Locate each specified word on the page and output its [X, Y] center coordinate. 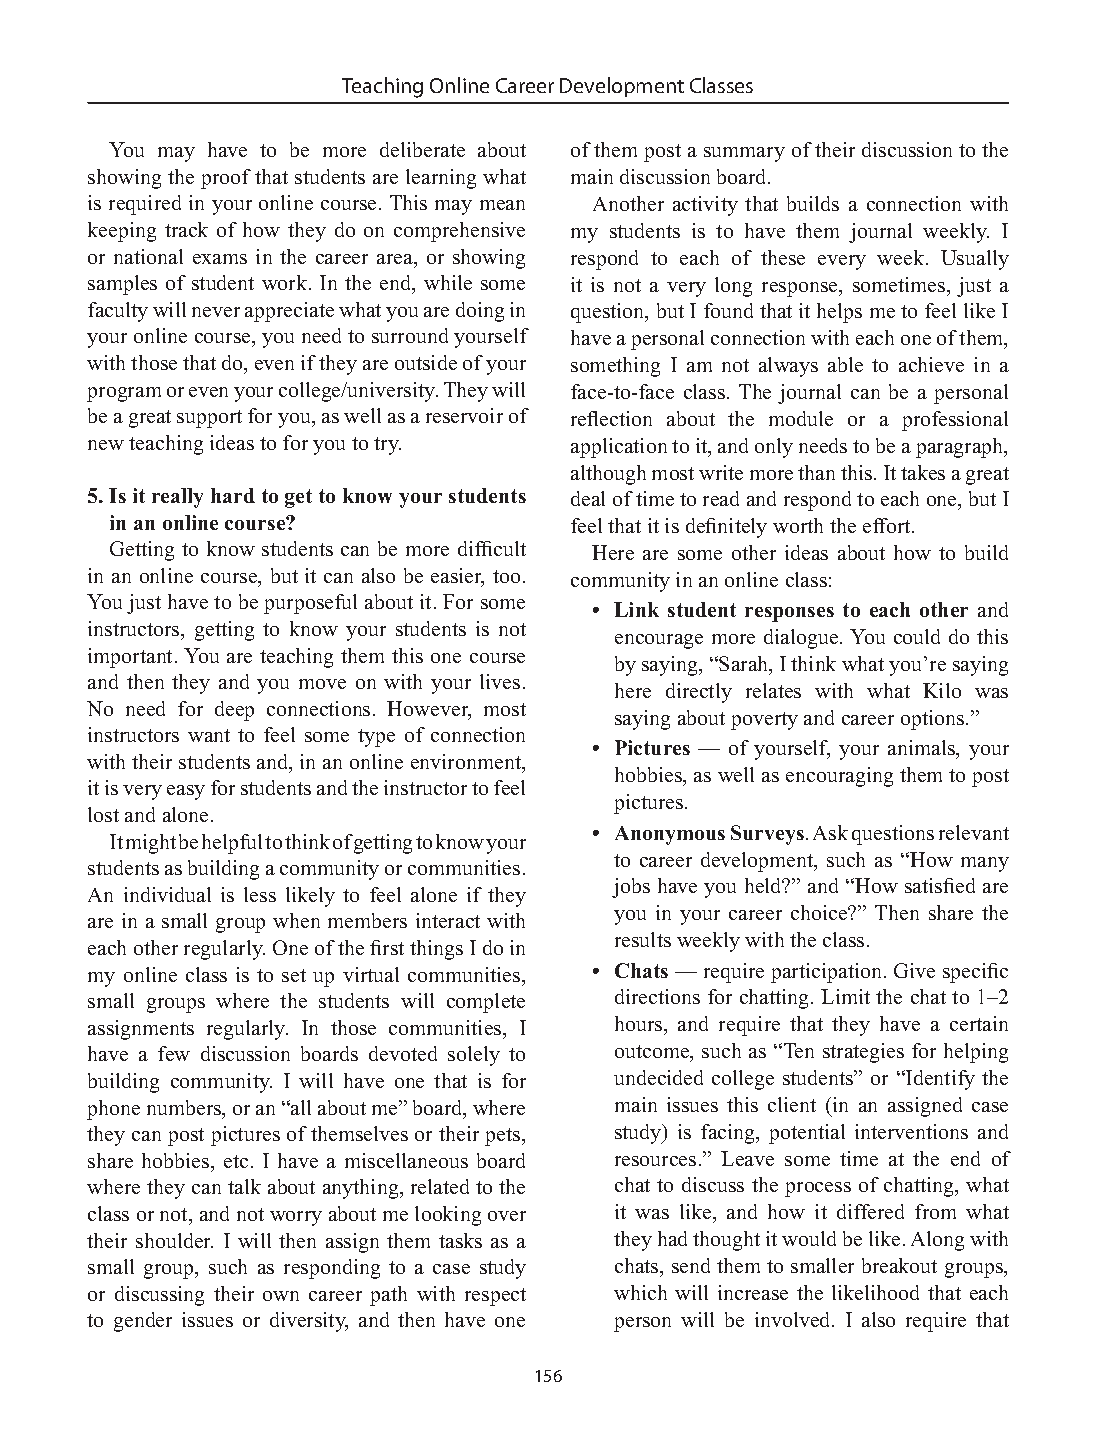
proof [226, 179]
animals [923, 749]
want [209, 735]
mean [502, 205]
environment [467, 763]
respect [495, 1297]
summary [744, 154]
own [281, 1296]
